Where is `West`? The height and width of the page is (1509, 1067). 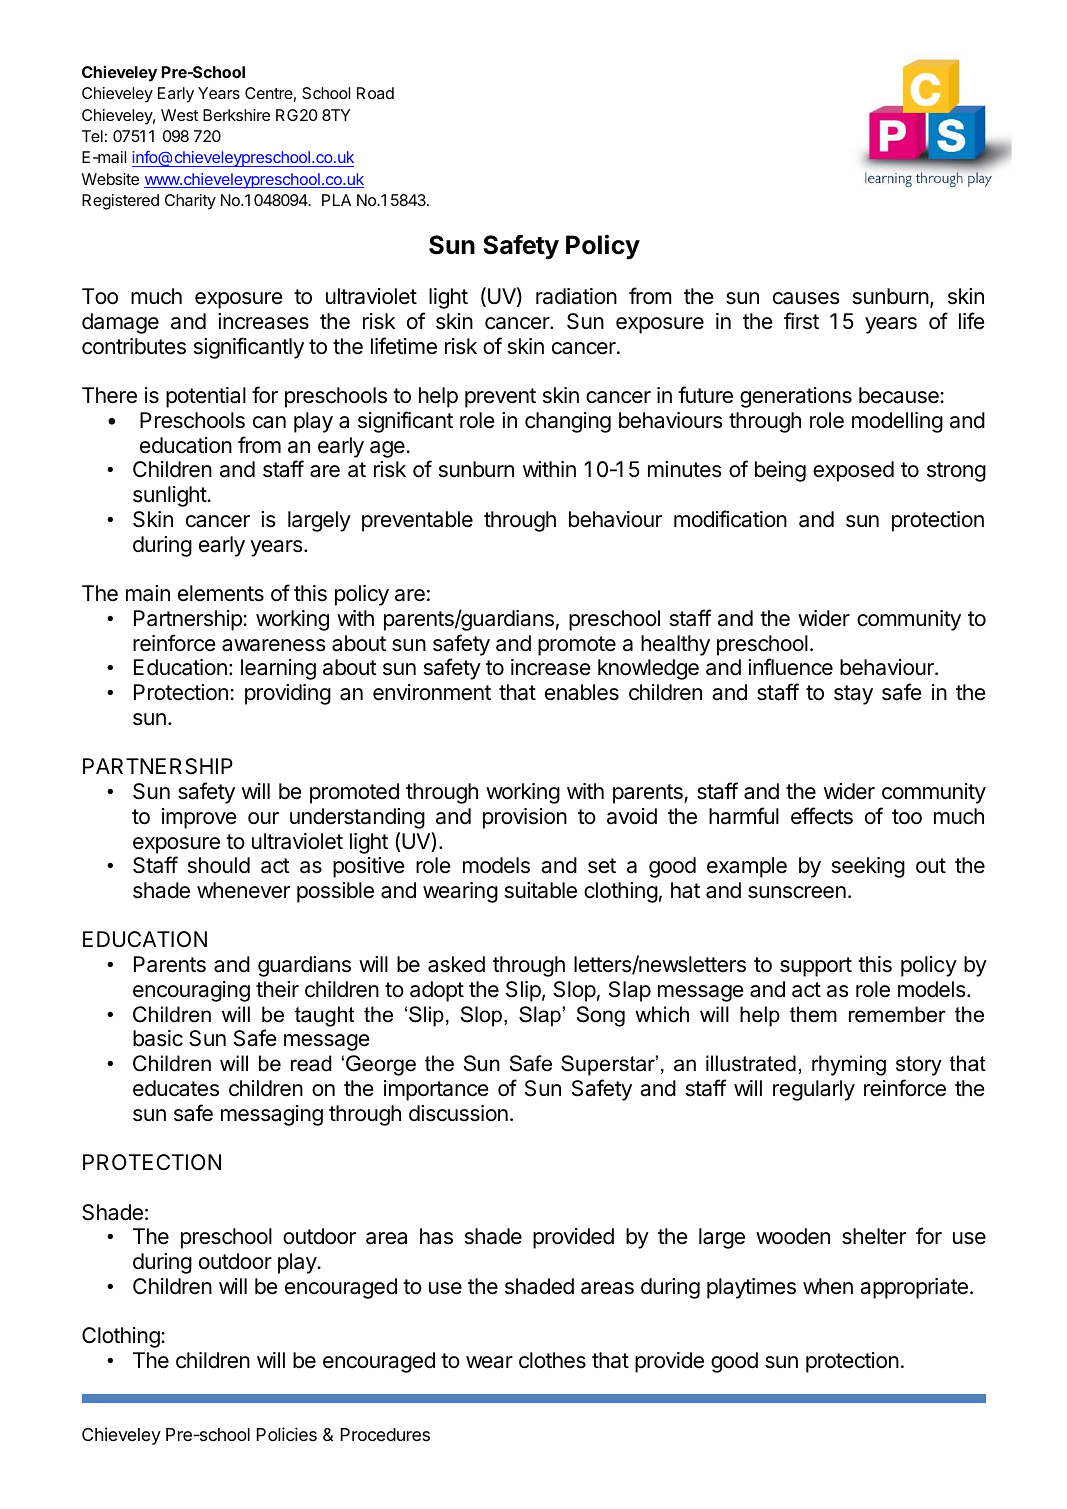
West is located at coordinates (179, 115).
